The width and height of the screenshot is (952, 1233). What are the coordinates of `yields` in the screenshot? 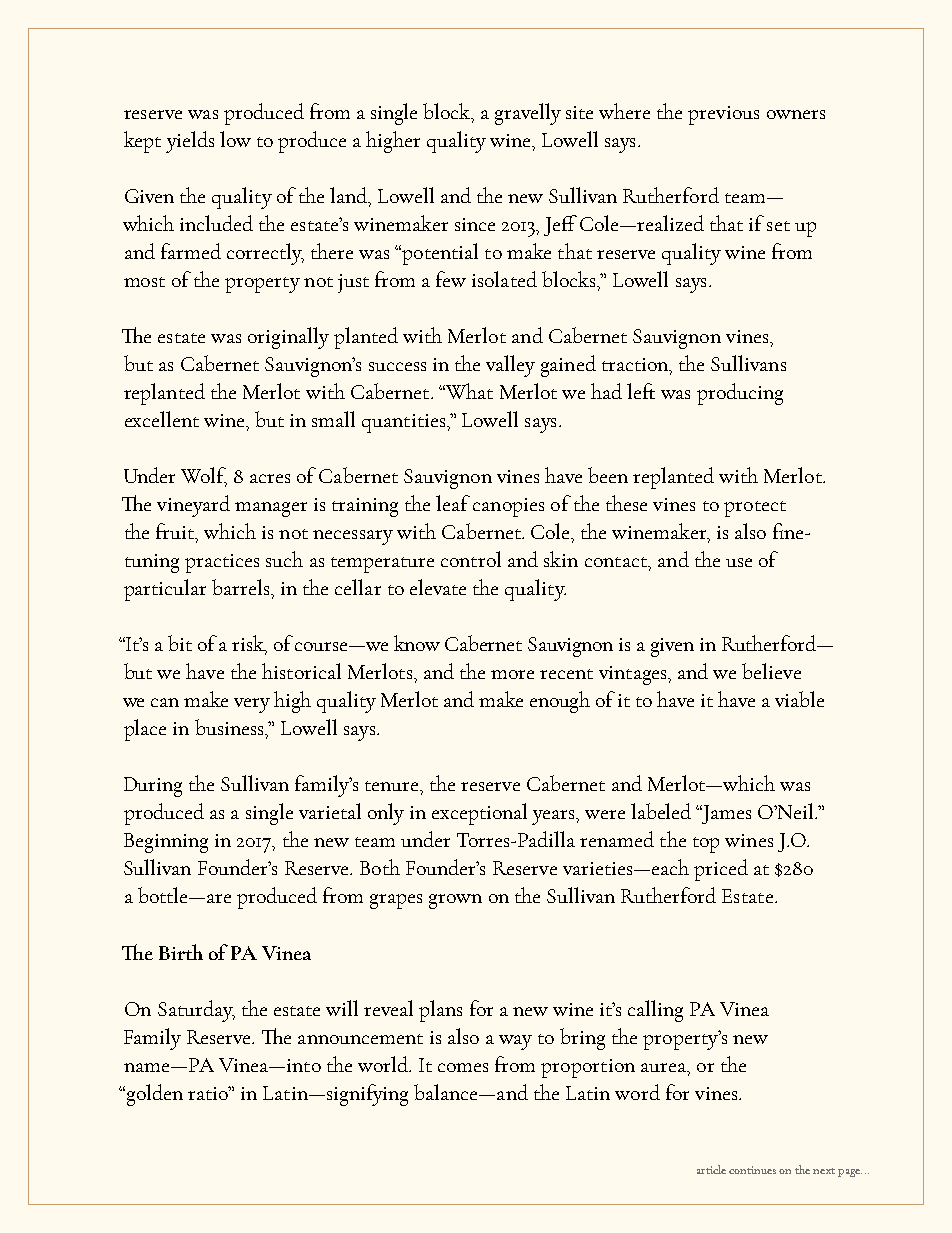 It's located at (190, 142).
